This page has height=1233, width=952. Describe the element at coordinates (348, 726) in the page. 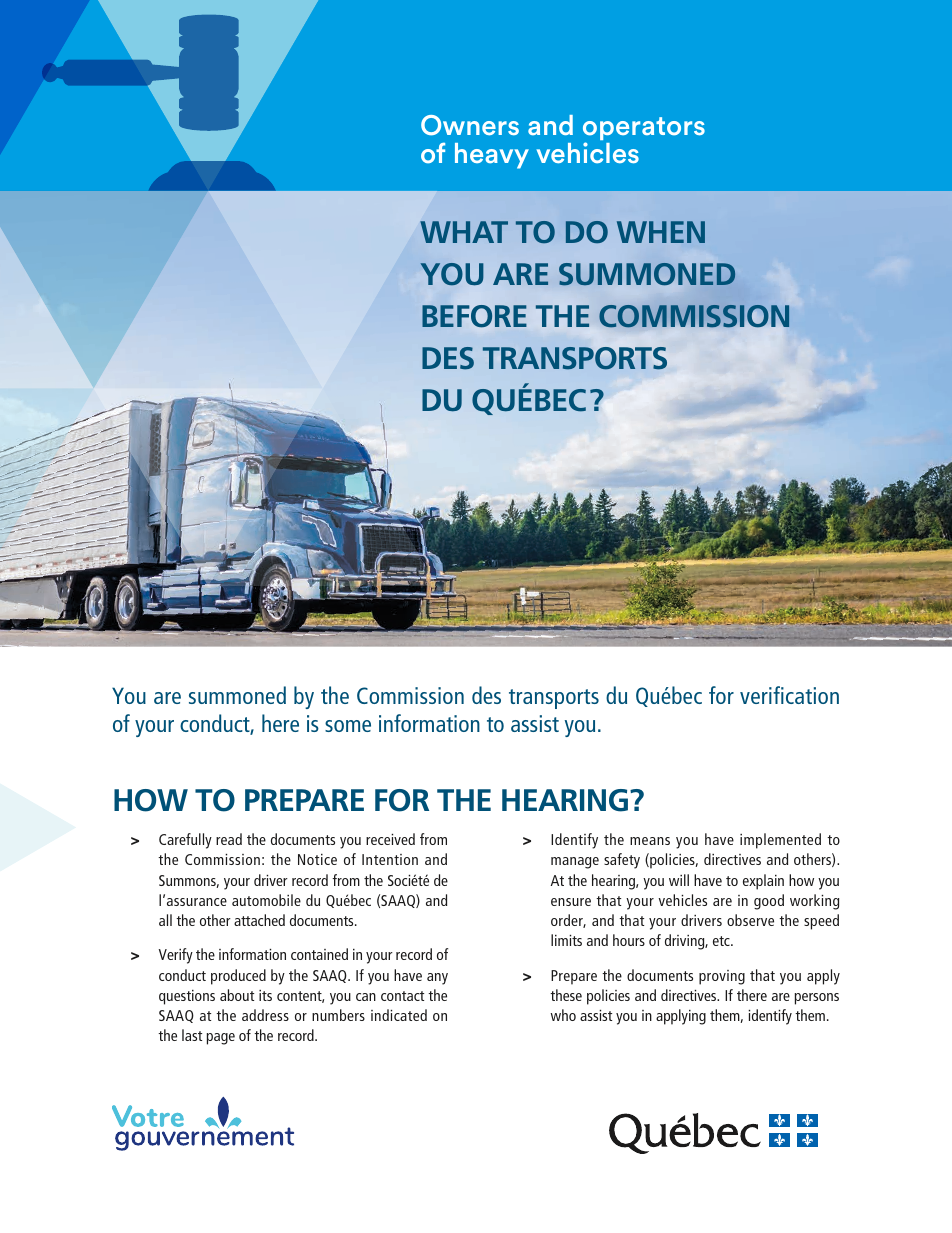

I see `some` at that location.
